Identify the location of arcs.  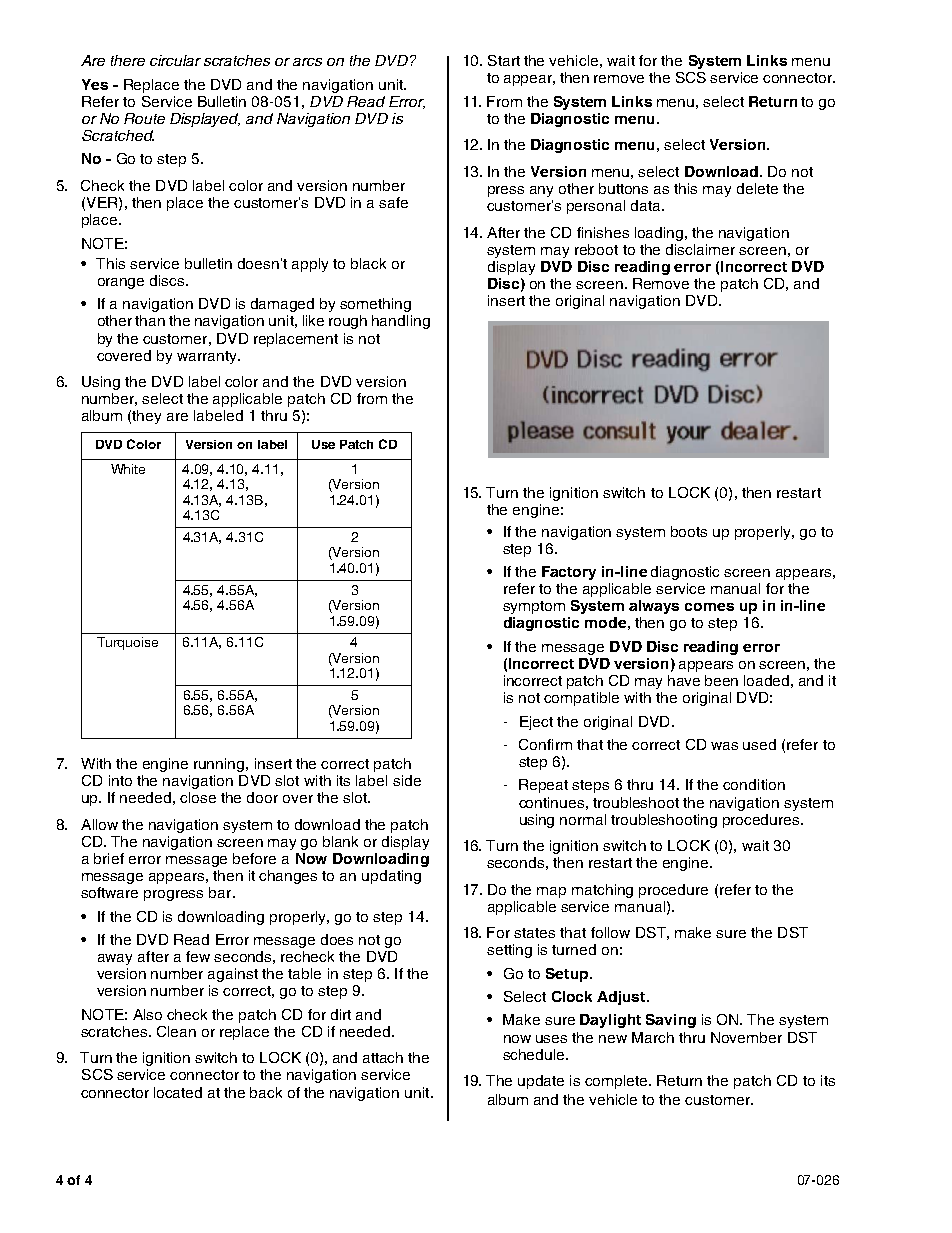
(307, 62).
